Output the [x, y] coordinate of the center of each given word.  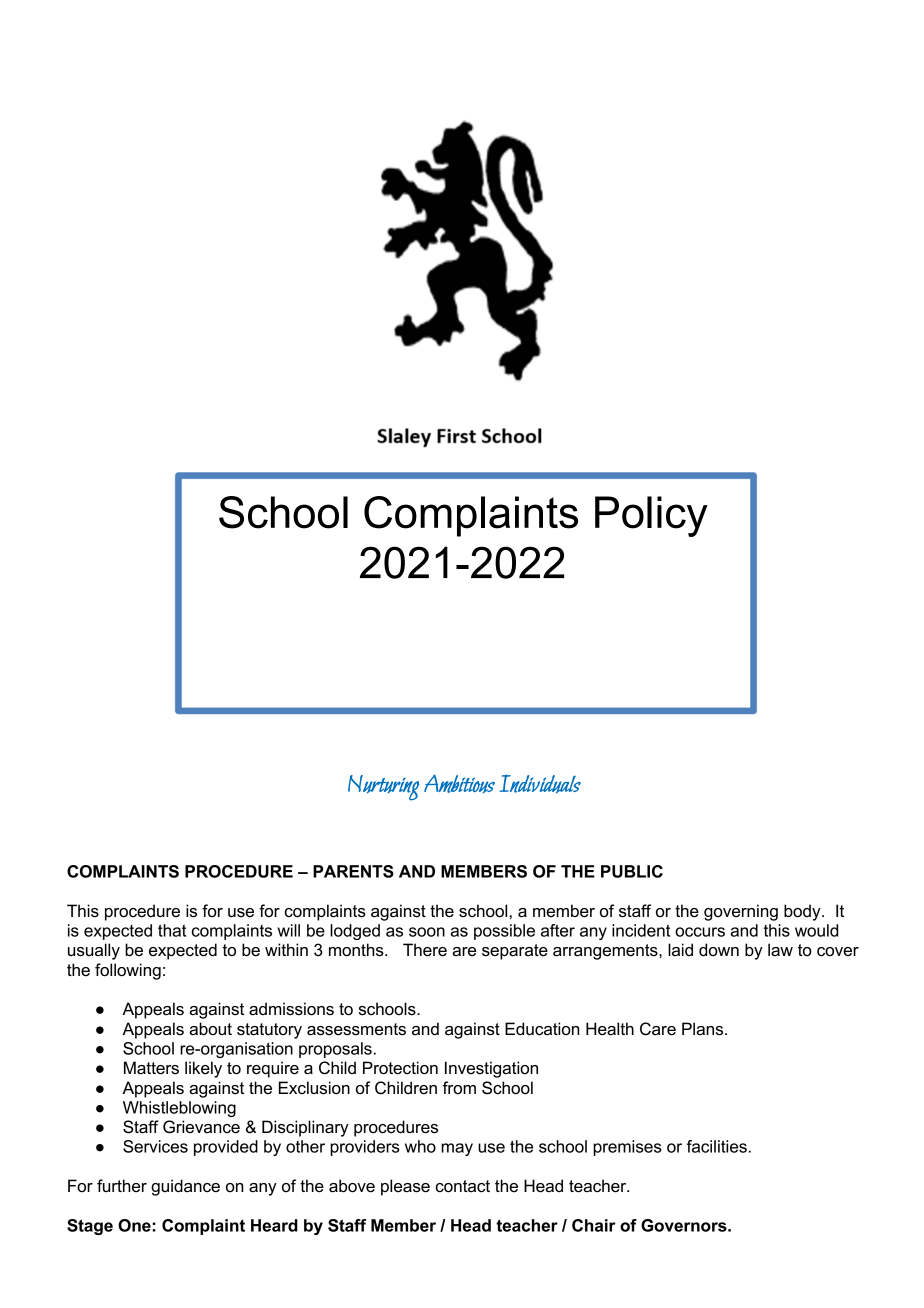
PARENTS [353, 871]
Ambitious [459, 784]
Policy [651, 516]
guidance [185, 1187]
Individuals [540, 783]
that [172, 930]
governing [741, 912]
